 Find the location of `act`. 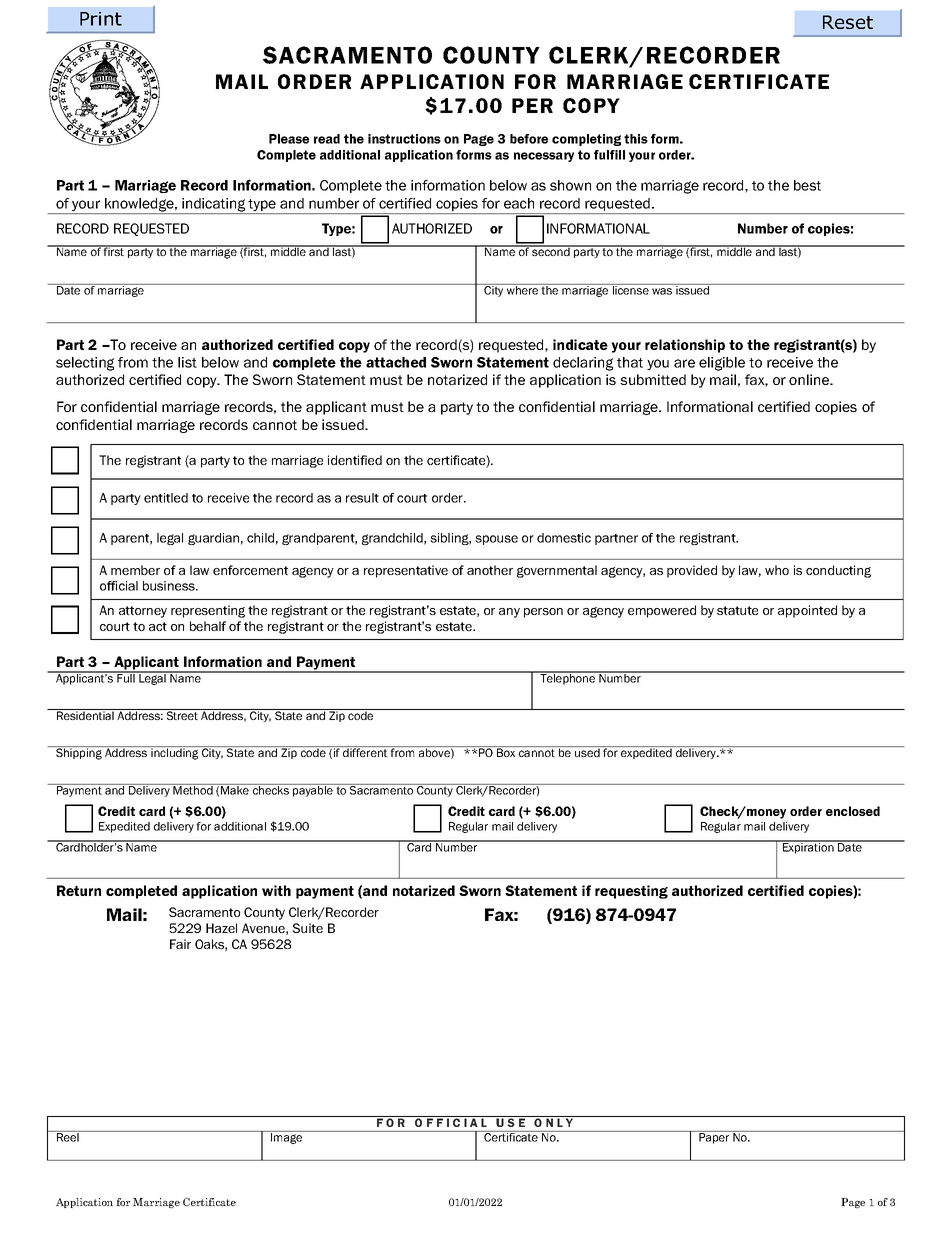

act is located at coordinates (158, 626).
